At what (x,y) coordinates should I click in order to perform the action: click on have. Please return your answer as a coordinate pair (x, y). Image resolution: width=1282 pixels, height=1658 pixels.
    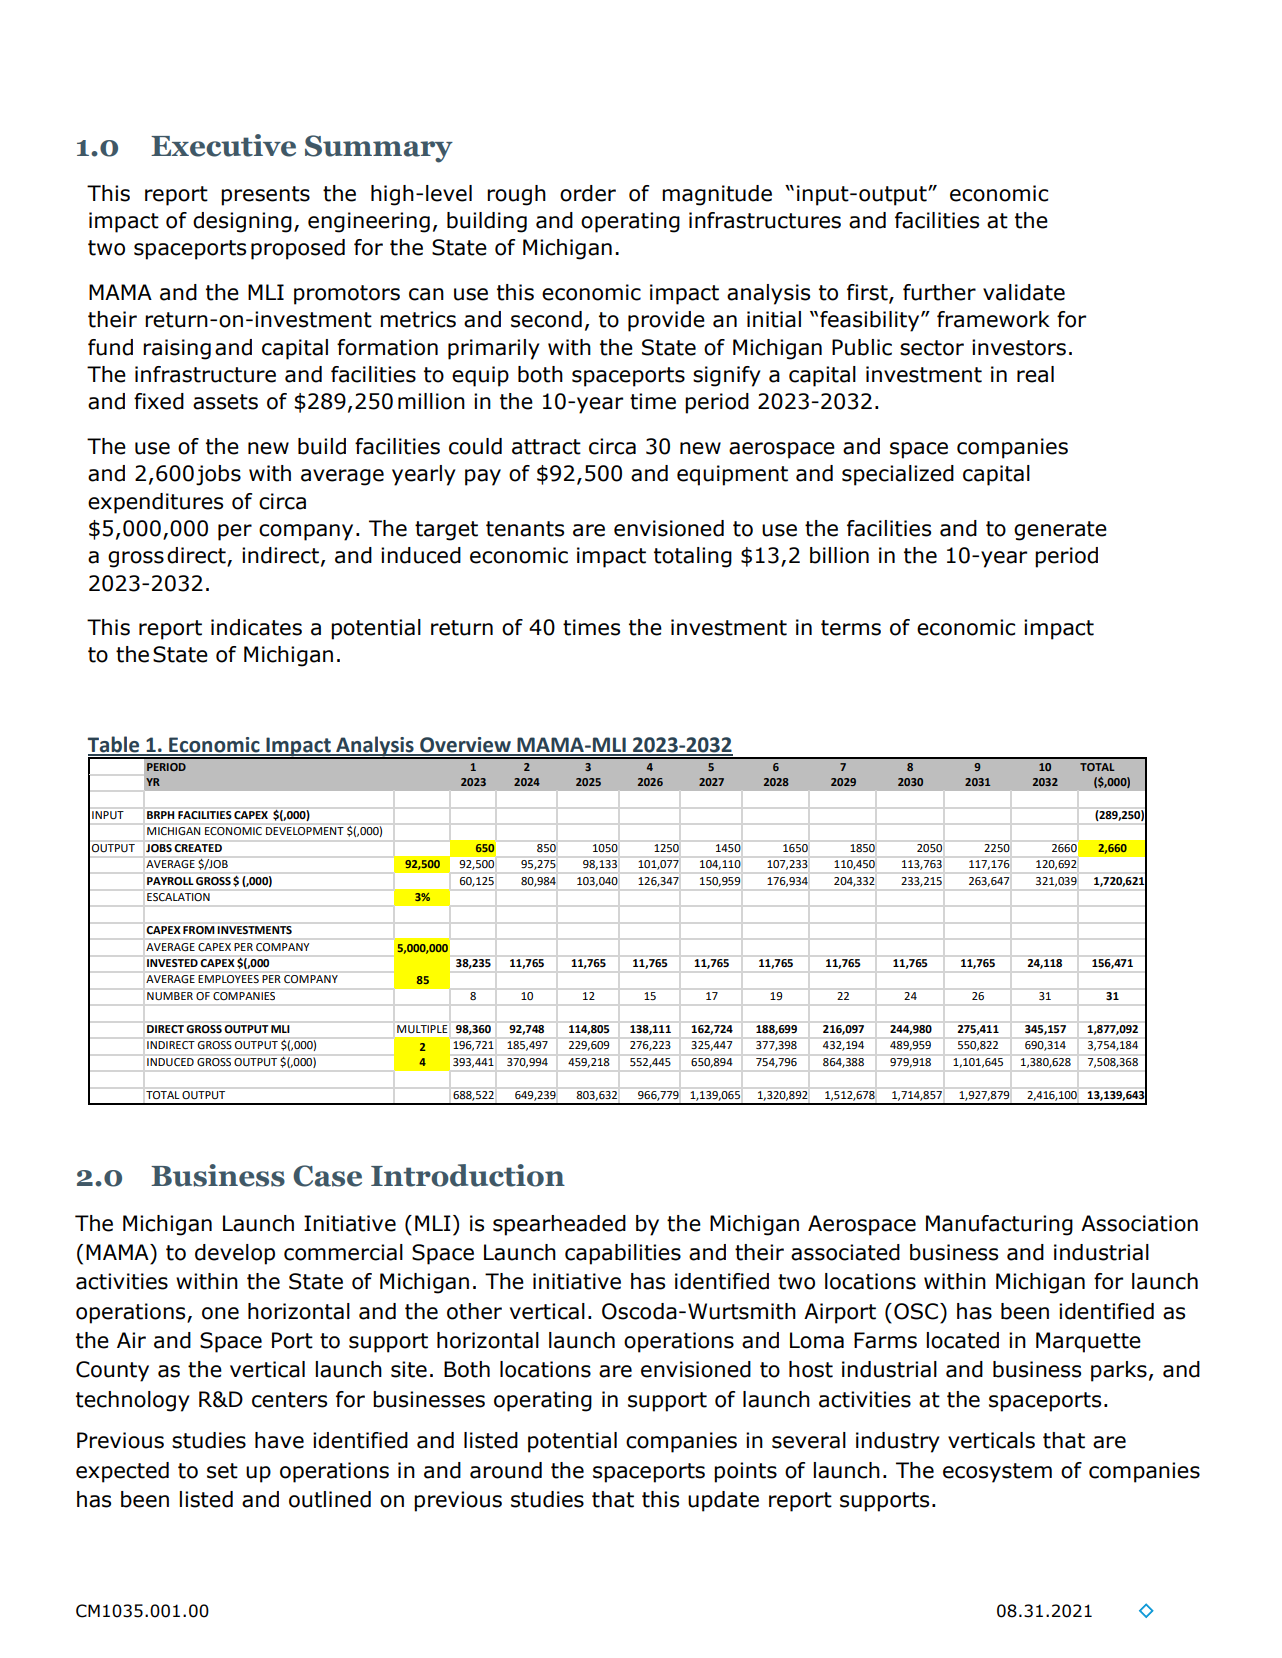
    Looking at the image, I should click on (279, 1440).
